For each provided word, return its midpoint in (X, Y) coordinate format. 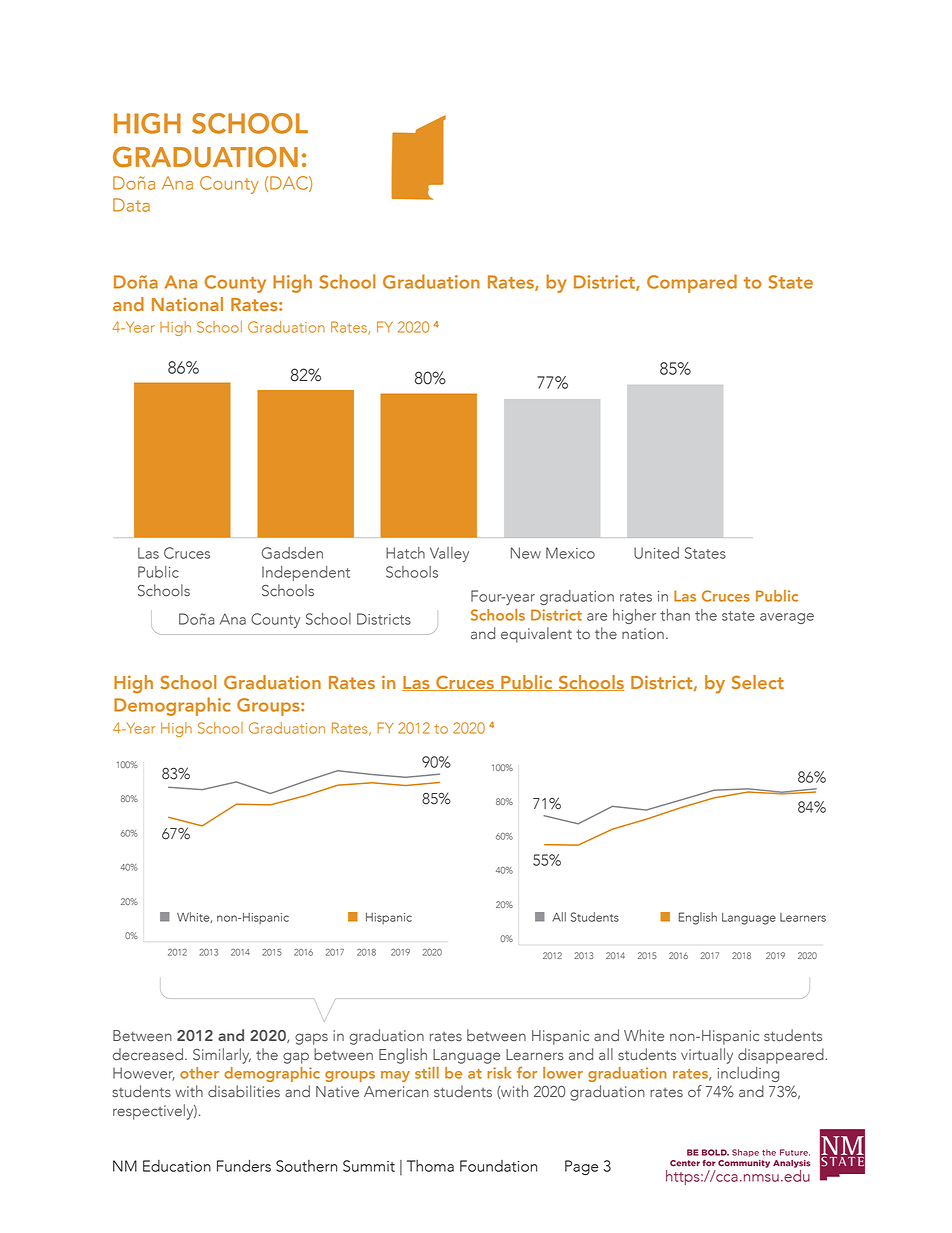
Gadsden (292, 553)
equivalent (536, 635)
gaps (311, 1039)
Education (177, 1166)
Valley (449, 554)
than (675, 615)
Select (758, 682)
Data (131, 205)
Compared (692, 283)
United (656, 553)
